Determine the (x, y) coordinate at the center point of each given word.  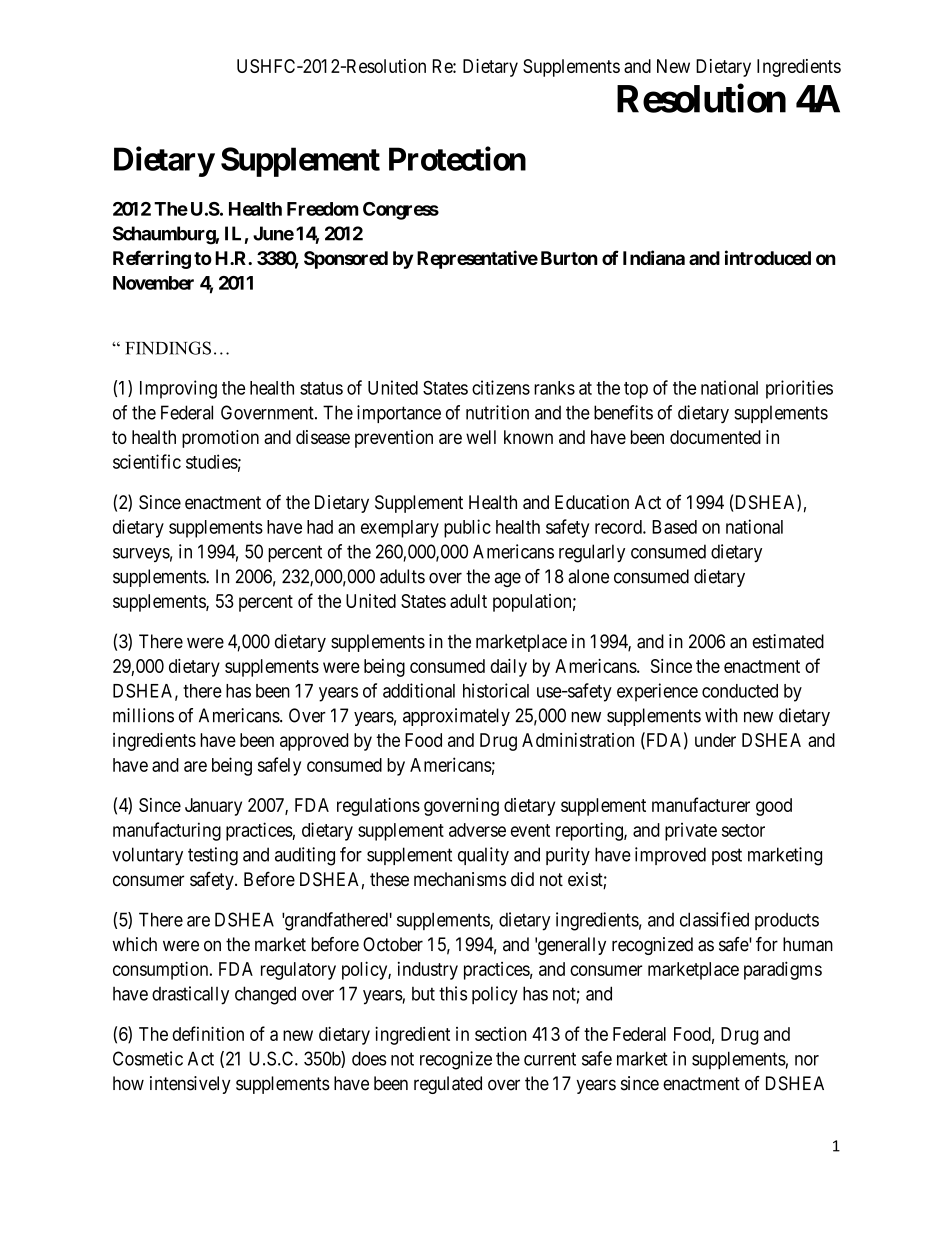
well (481, 437)
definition (208, 1033)
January (213, 807)
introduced (768, 257)
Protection (457, 158)
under (715, 740)
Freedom (322, 209)
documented (715, 437)
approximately (456, 717)
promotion (220, 439)
